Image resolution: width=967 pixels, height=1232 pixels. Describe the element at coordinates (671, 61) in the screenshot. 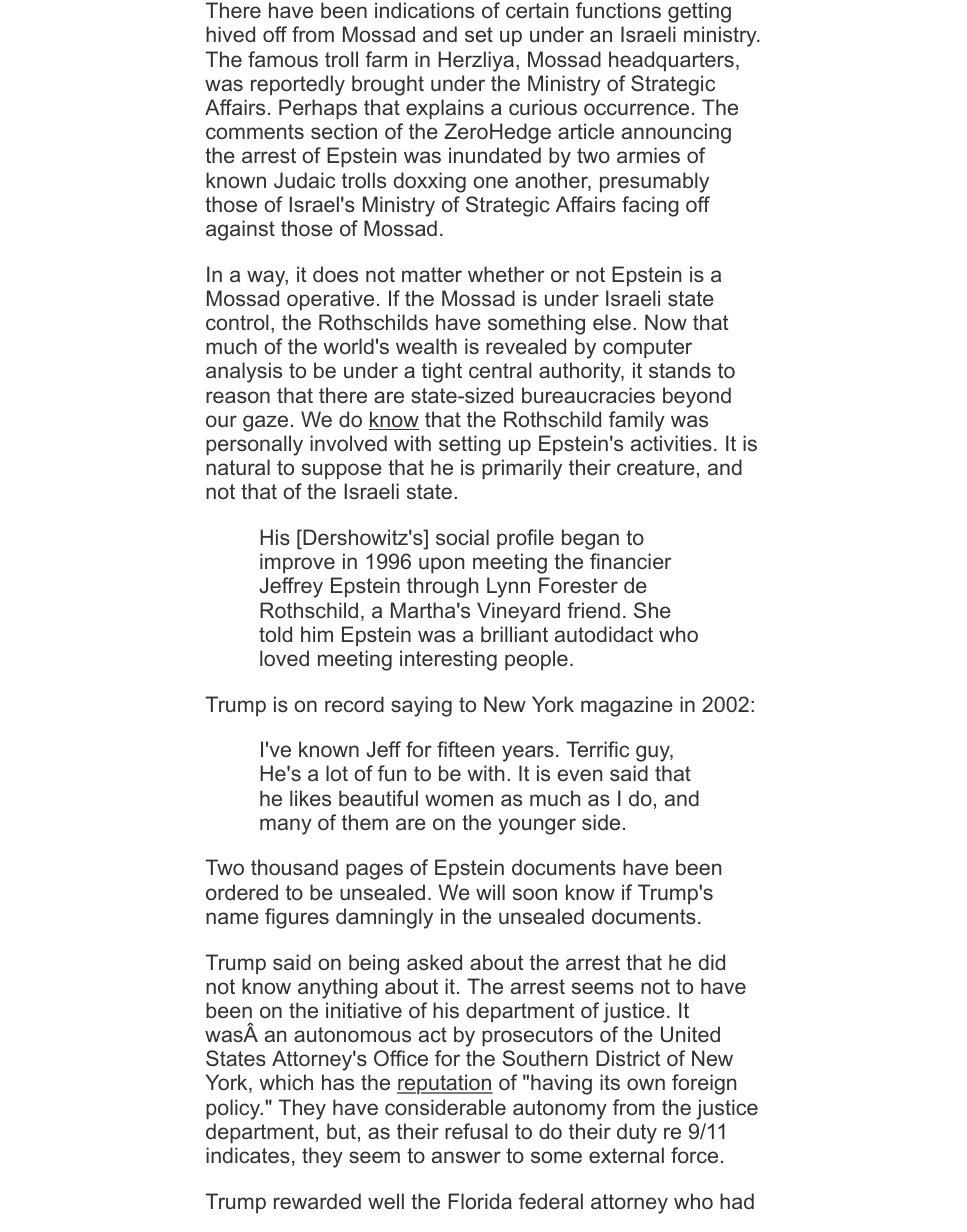

I see `headquarters` at that location.
